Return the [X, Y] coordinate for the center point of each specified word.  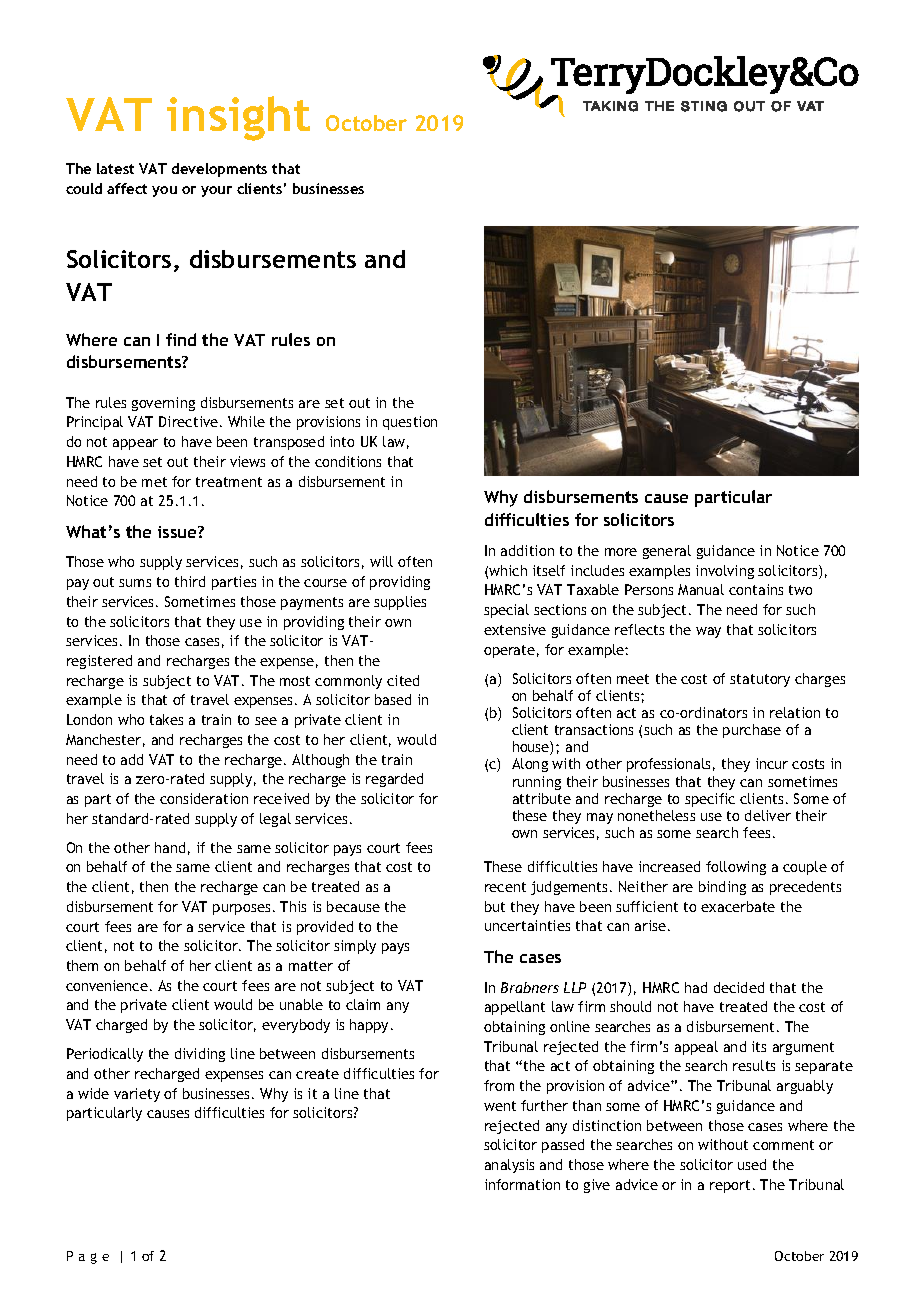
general [667, 552]
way [708, 632]
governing [163, 404]
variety [137, 1095]
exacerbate [738, 906]
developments [219, 170]
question [410, 423]
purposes [241, 909]
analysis [509, 1166]
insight [238, 118]
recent [505, 887]
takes [166, 719]
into [342, 441]
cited [403, 680]
